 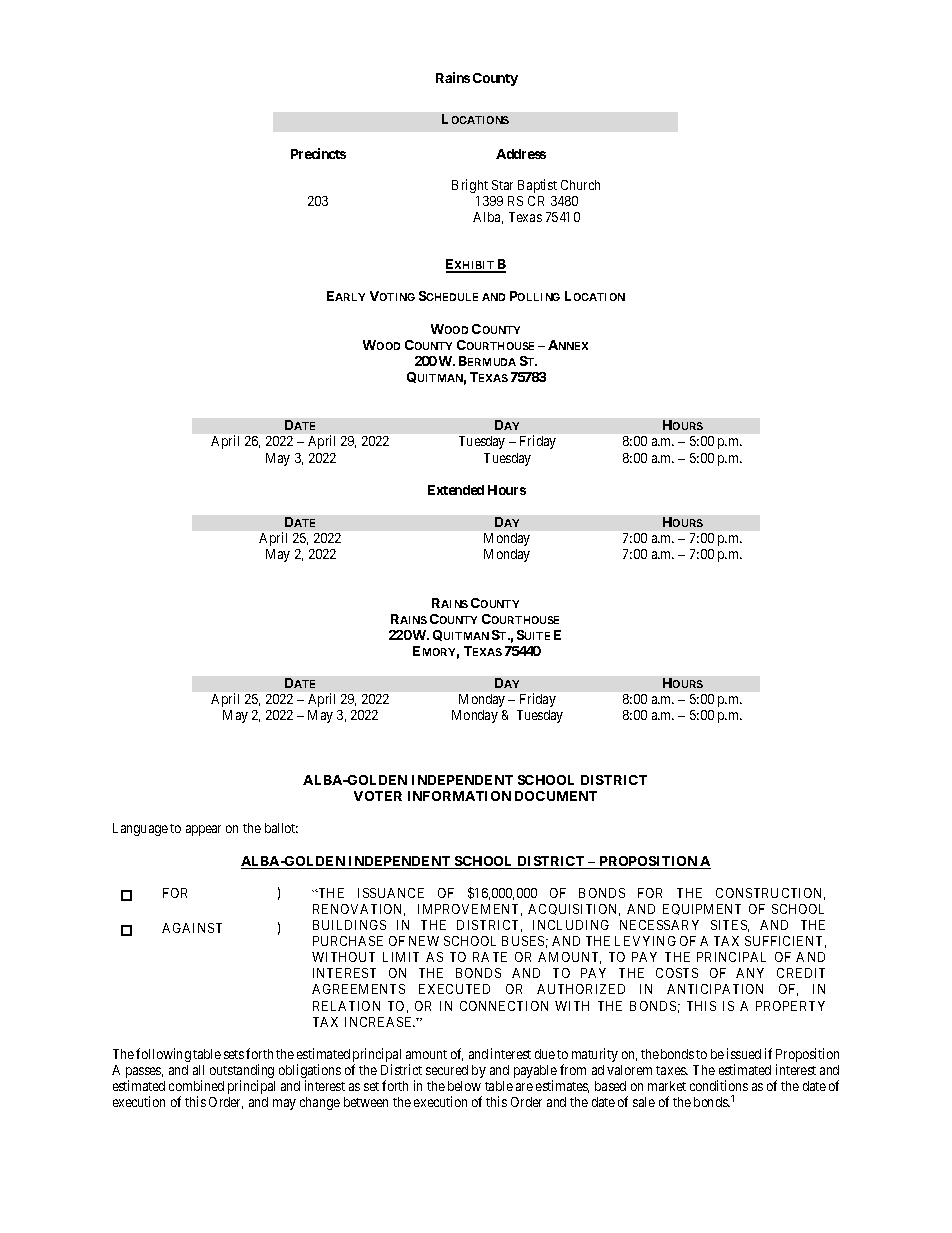 I want to click on DOCUMENT, so click(x=556, y=796).
